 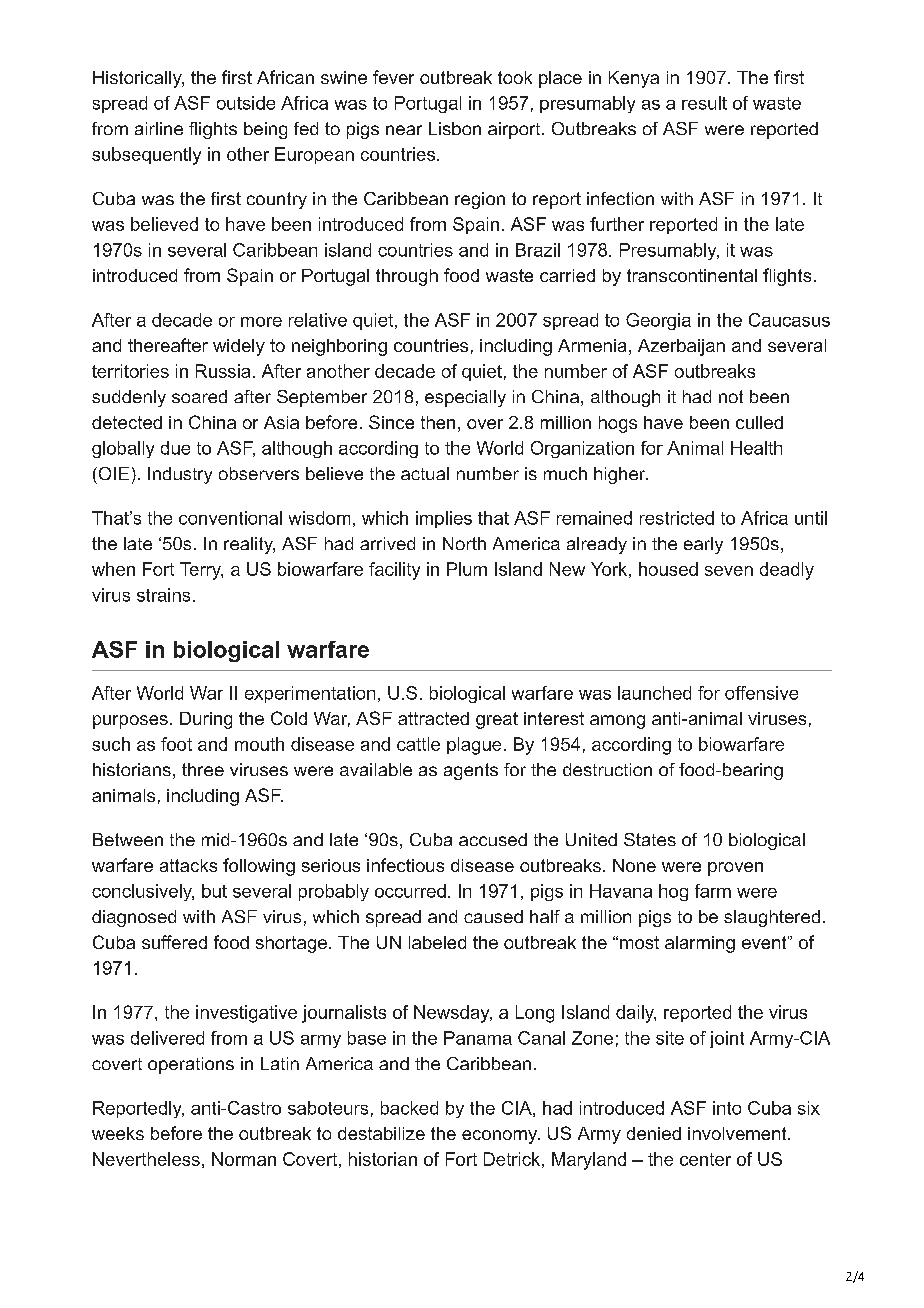 I want to click on Plum, so click(x=467, y=569).
